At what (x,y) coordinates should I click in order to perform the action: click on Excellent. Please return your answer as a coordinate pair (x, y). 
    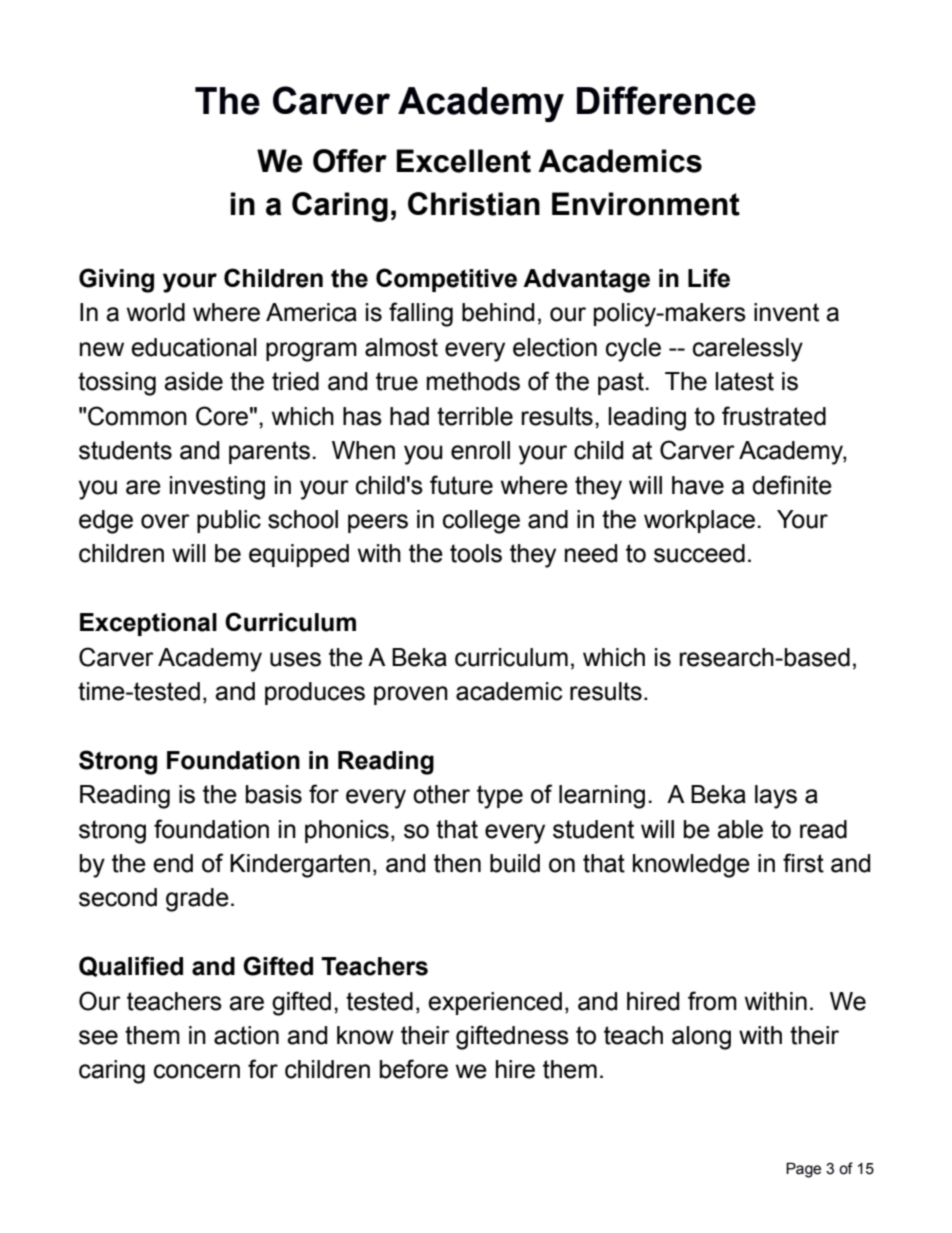
    Looking at the image, I should click on (463, 161).
